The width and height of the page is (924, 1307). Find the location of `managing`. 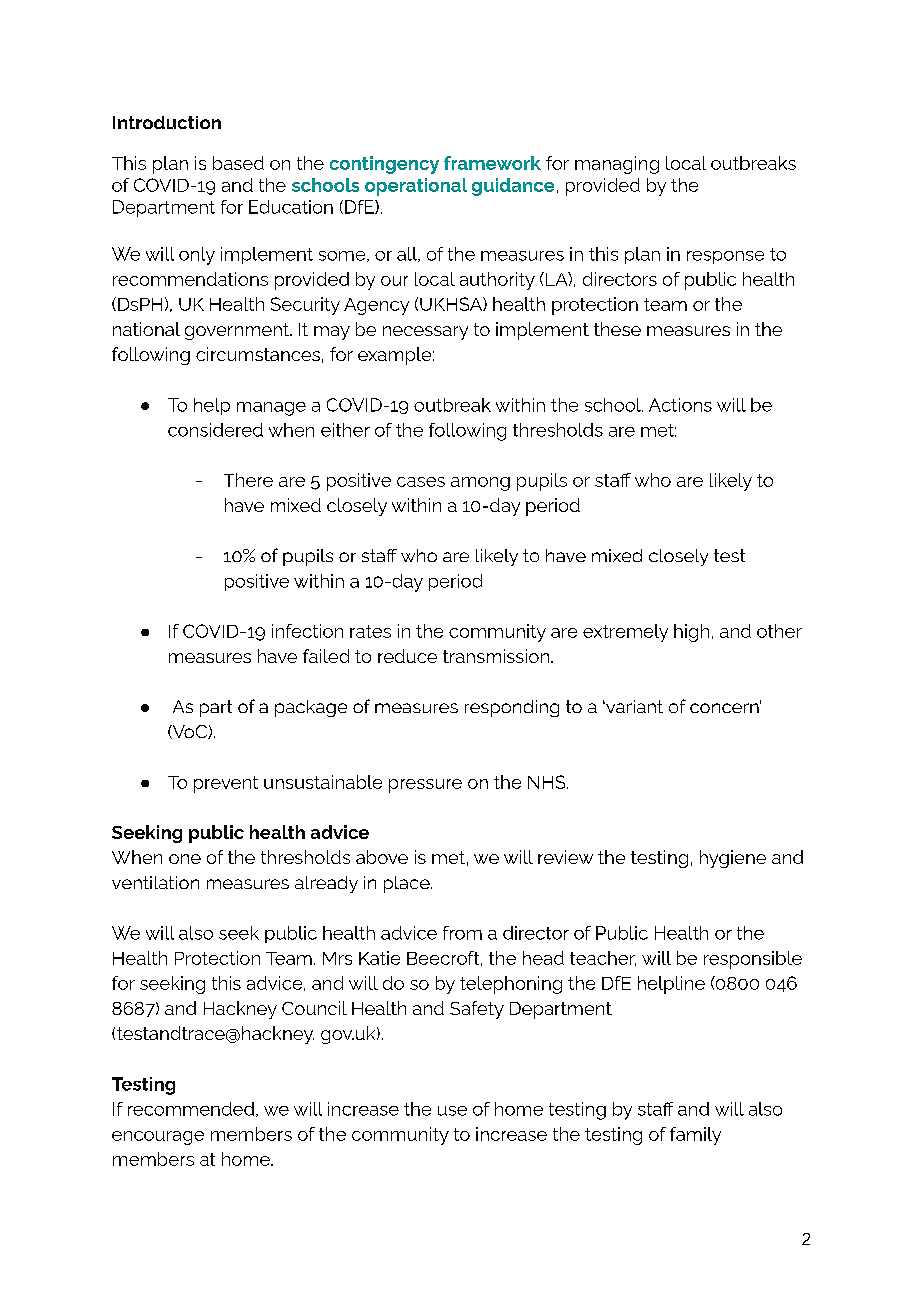

managing is located at coordinates (617, 165).
